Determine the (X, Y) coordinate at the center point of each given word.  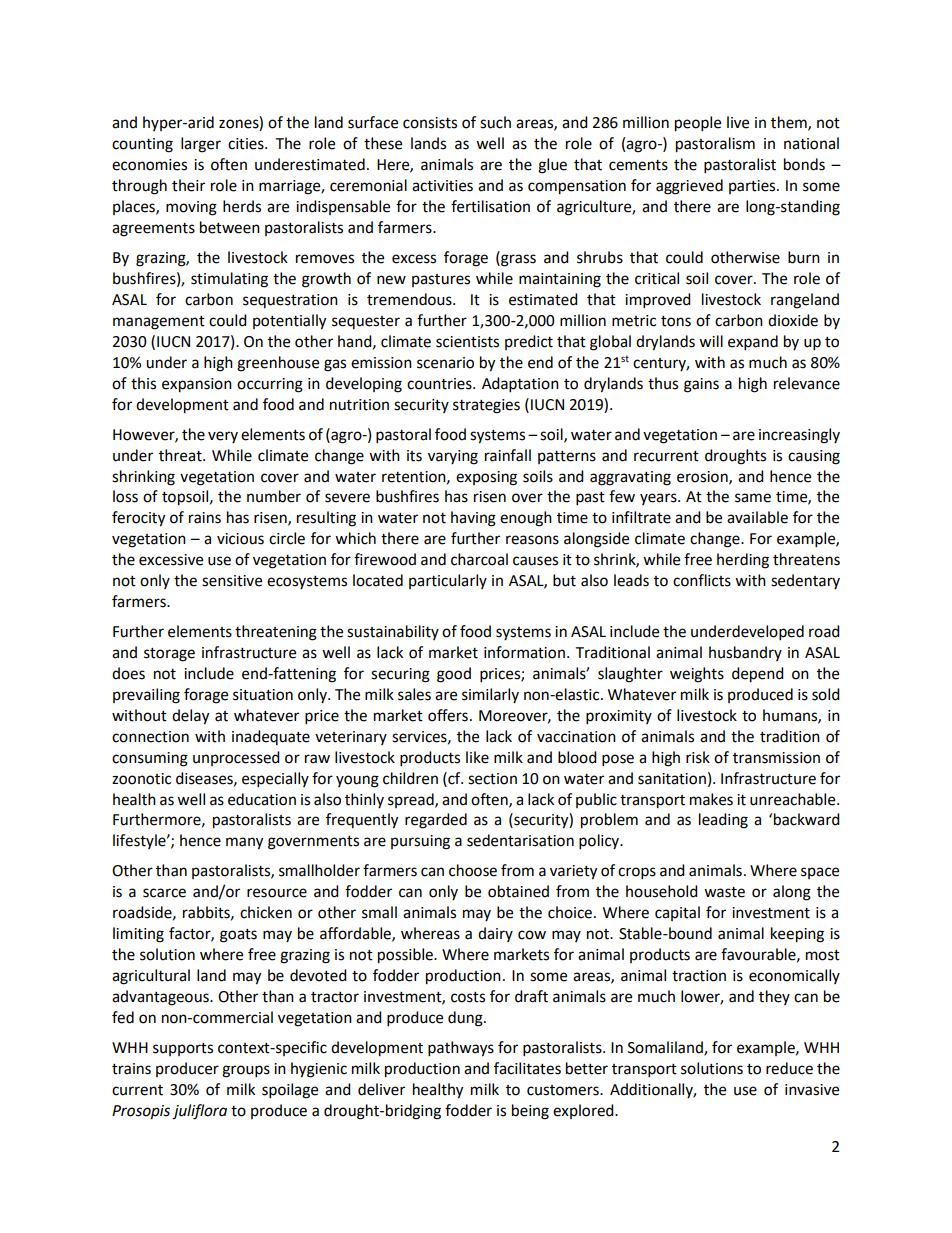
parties (753, 187)
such (495, 122)
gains (701, 385)
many (244, 843)
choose (473, 870)
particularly (448, 581)
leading (723, 821)
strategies (486, 406)
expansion (197, 385)
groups (246, 1071)
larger (201, 145)
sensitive (232, 581)
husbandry (745, 653)
